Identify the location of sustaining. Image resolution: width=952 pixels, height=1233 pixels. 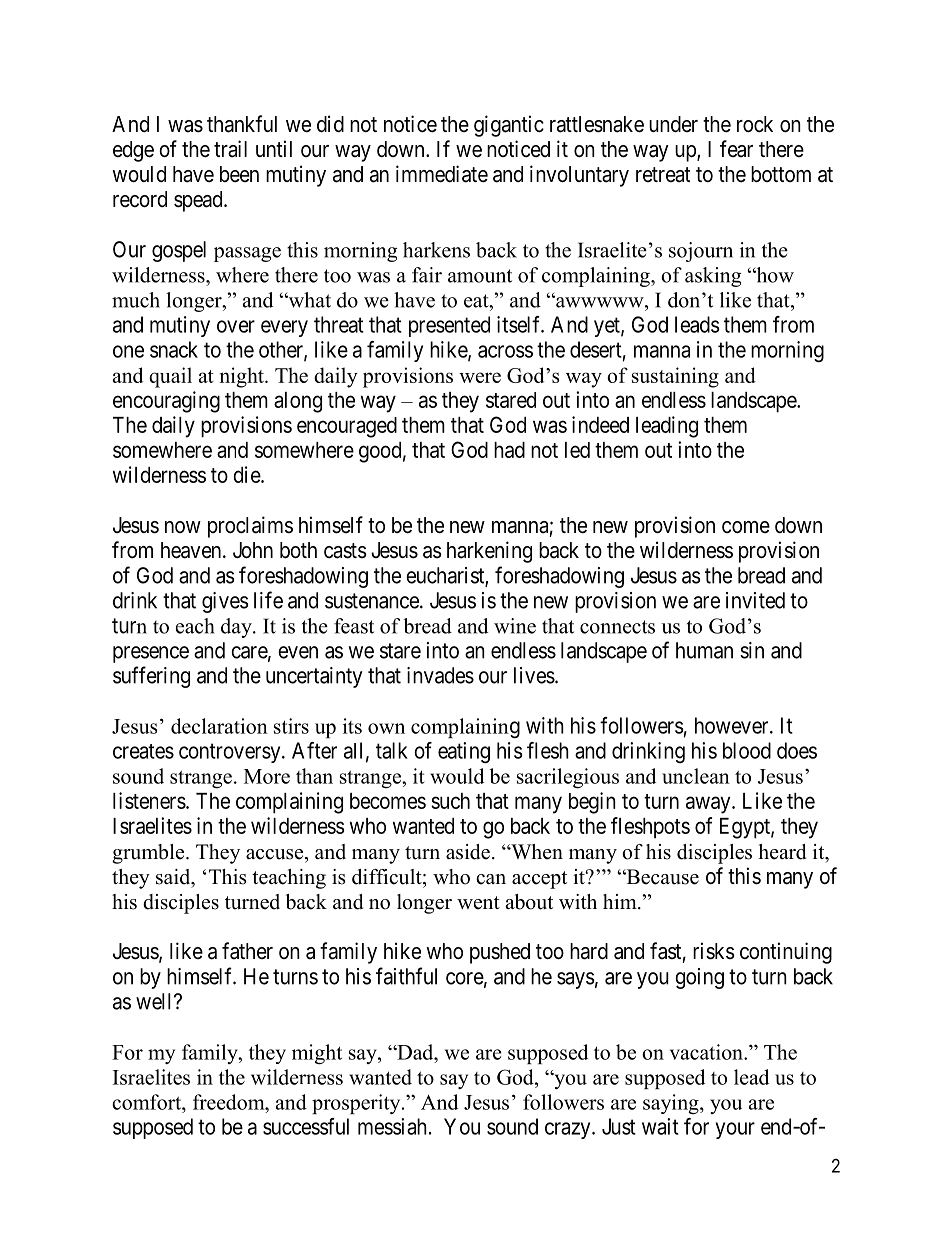
(675, 377).
